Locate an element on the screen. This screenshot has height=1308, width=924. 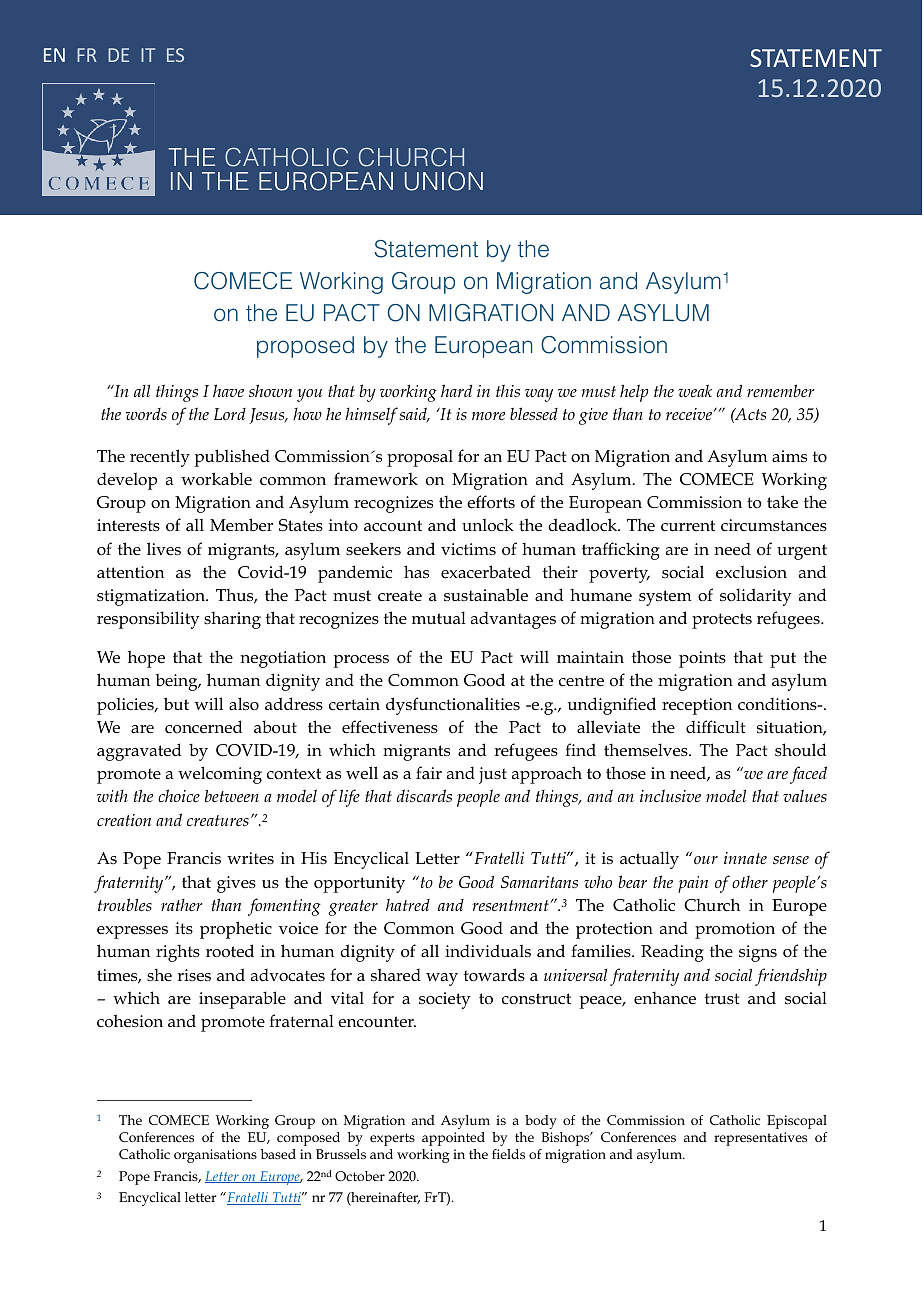
proposed is located at coordinates (305, 347).
